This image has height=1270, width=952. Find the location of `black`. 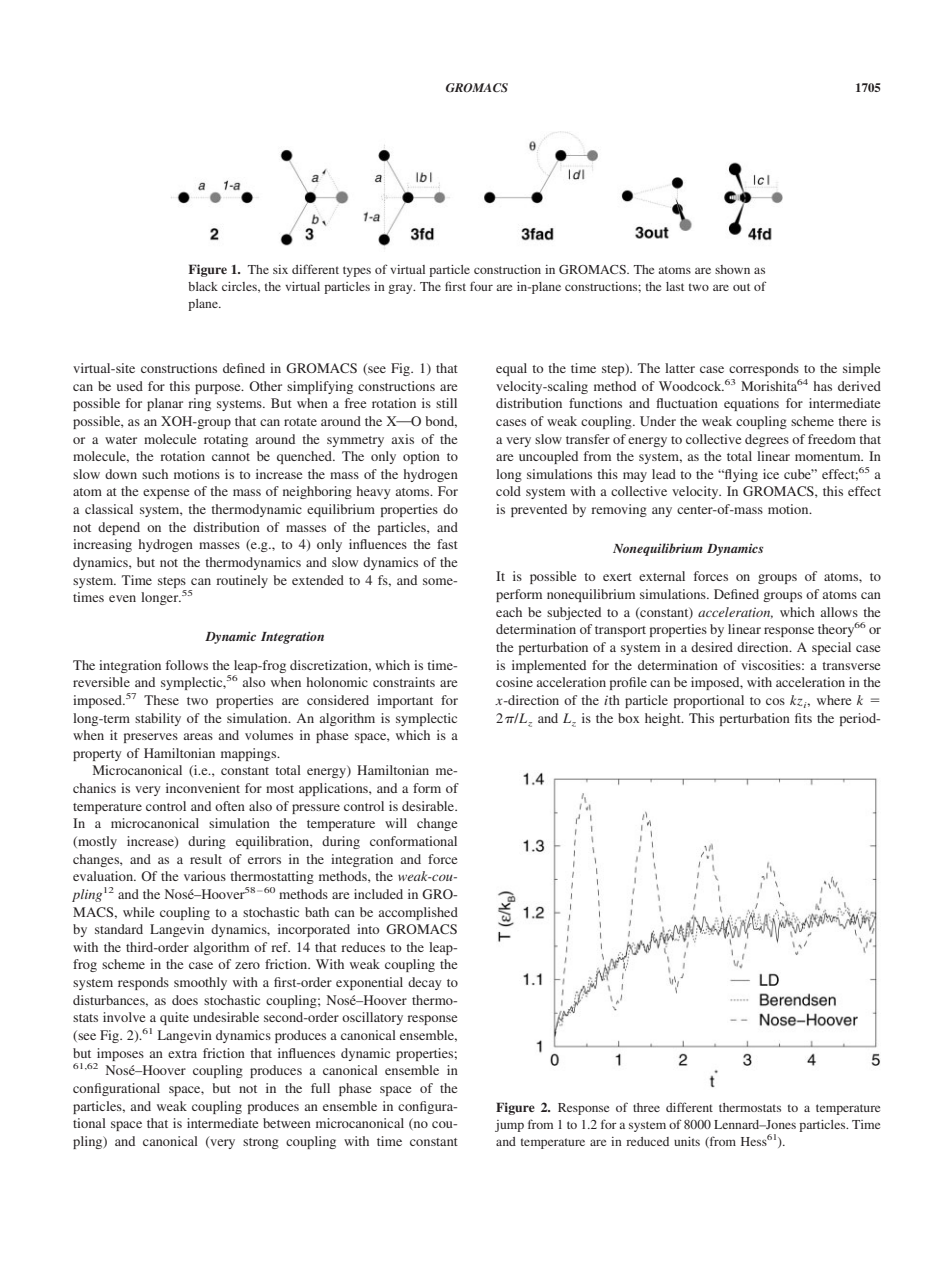

black is located at coordinates (203, 286).
